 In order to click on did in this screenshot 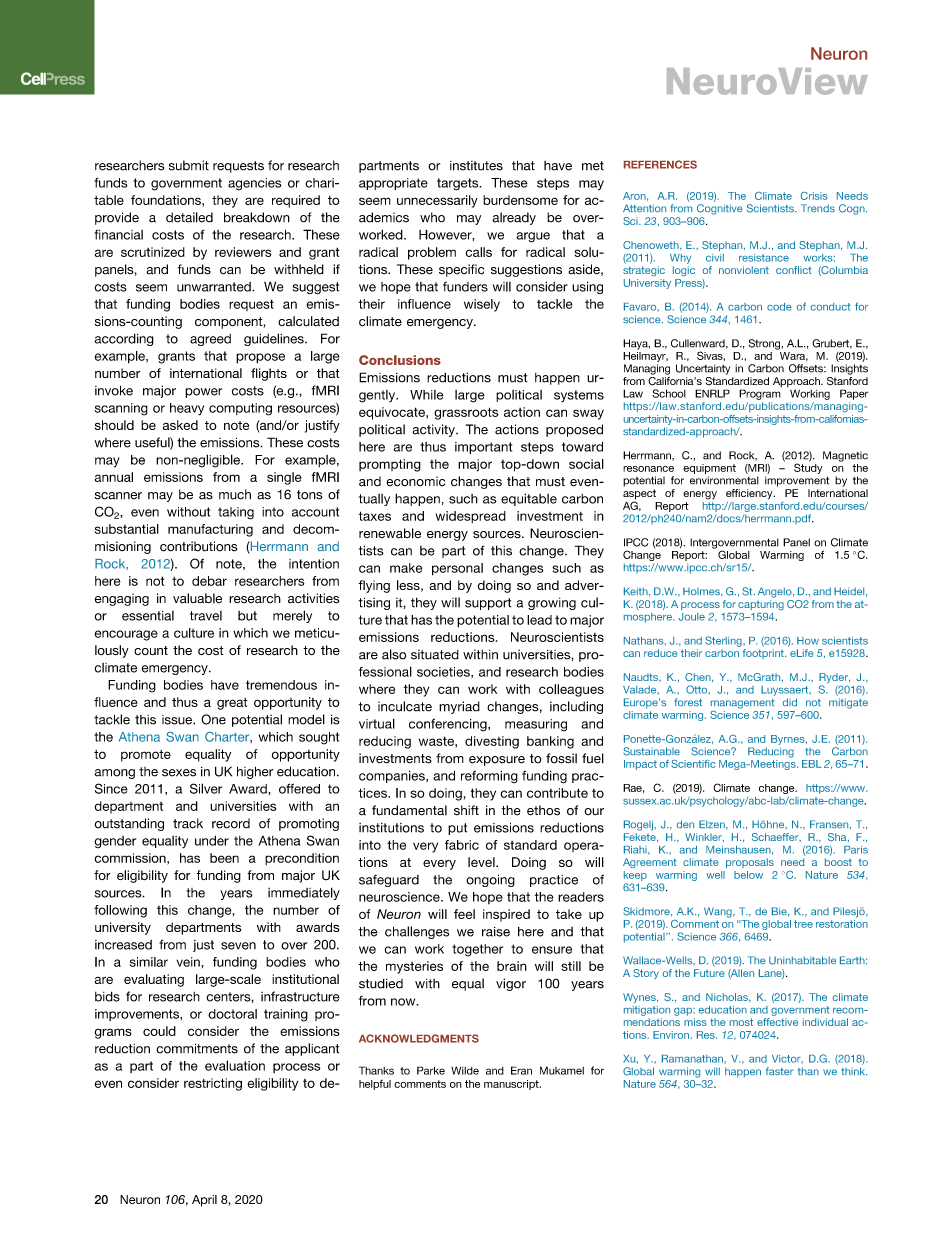, I will do `click(790, 702)`.
